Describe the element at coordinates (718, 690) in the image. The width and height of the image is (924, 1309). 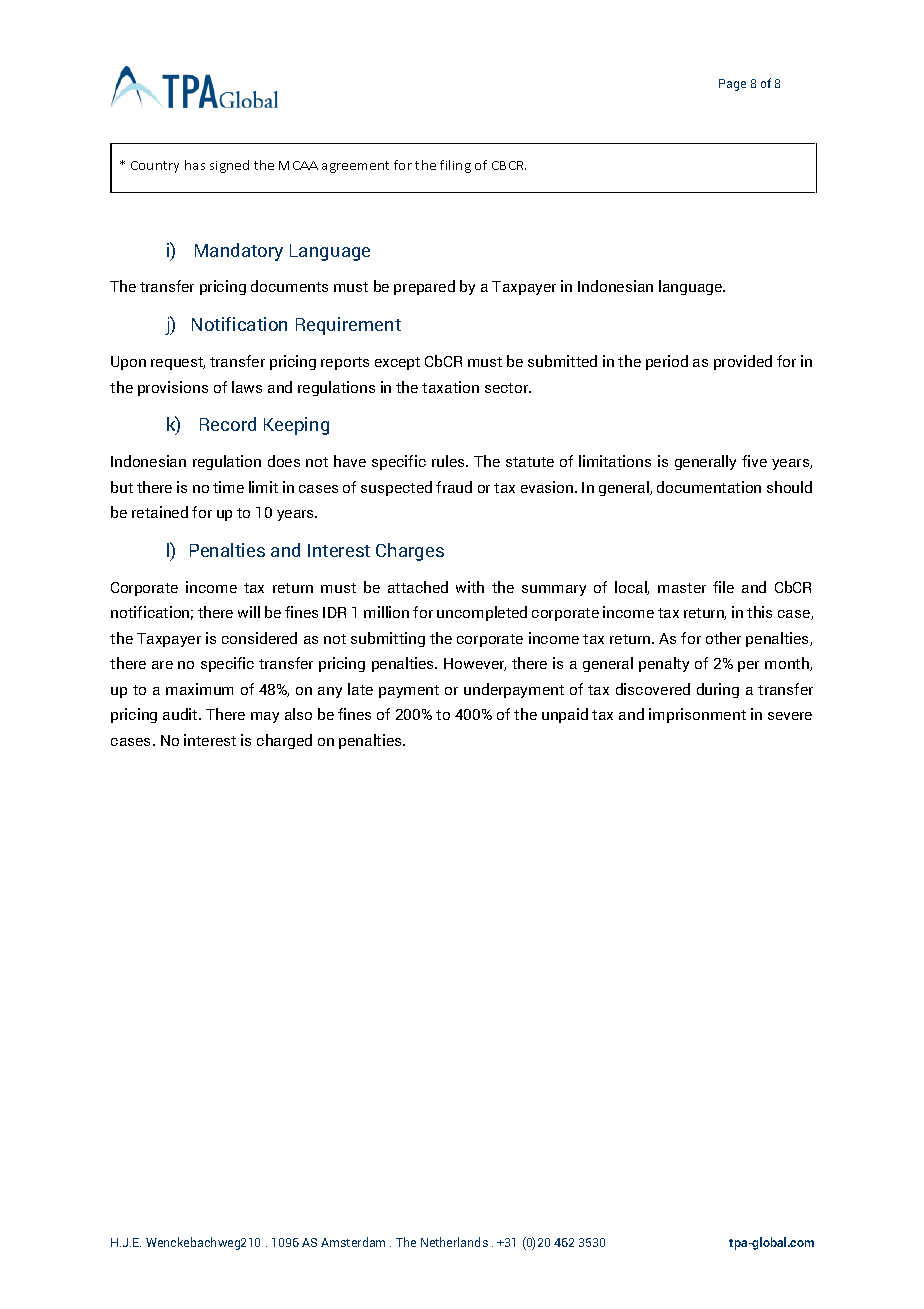
I see `during` at that location.
